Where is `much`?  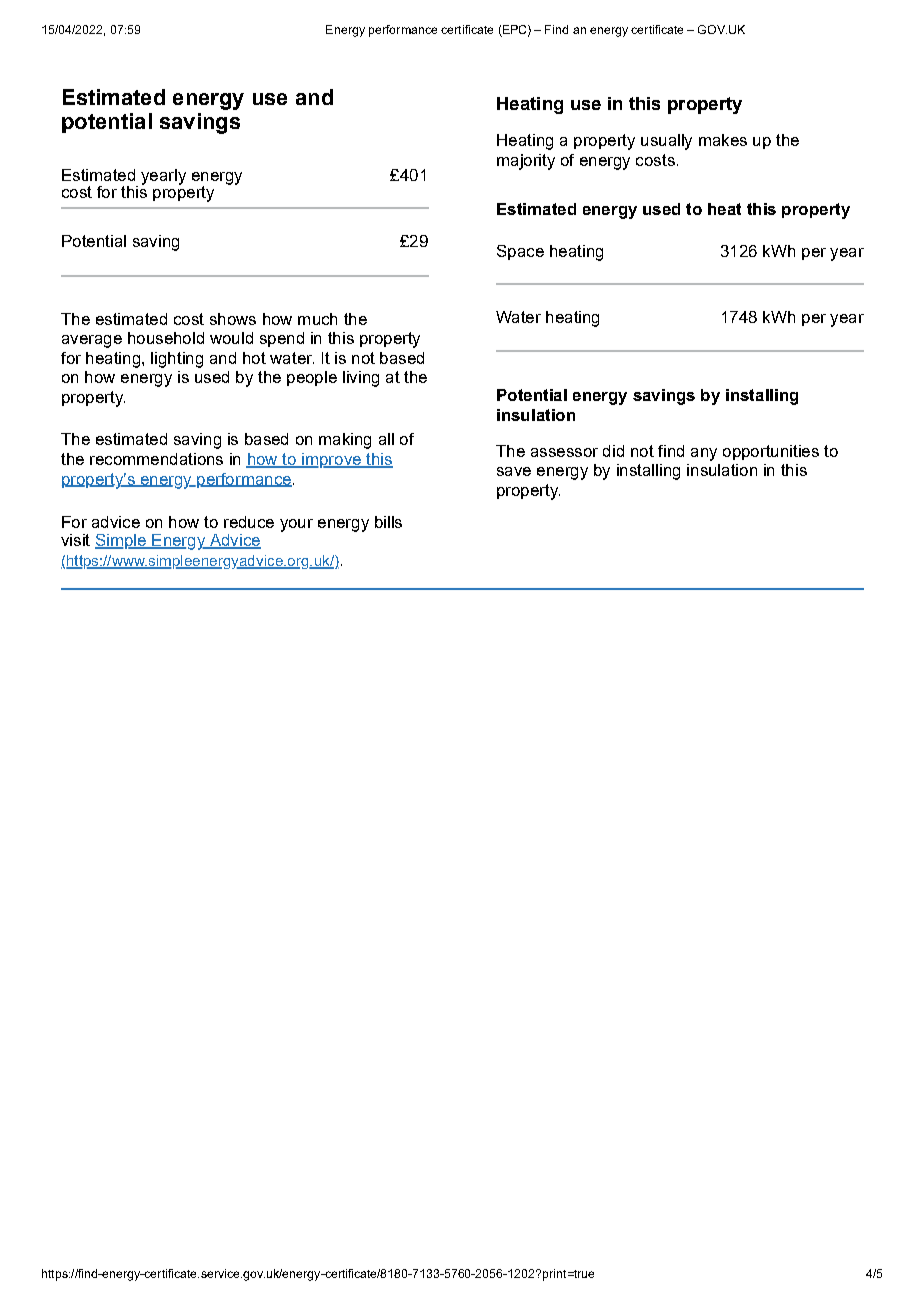 much is located at coordinates (317, 319).
